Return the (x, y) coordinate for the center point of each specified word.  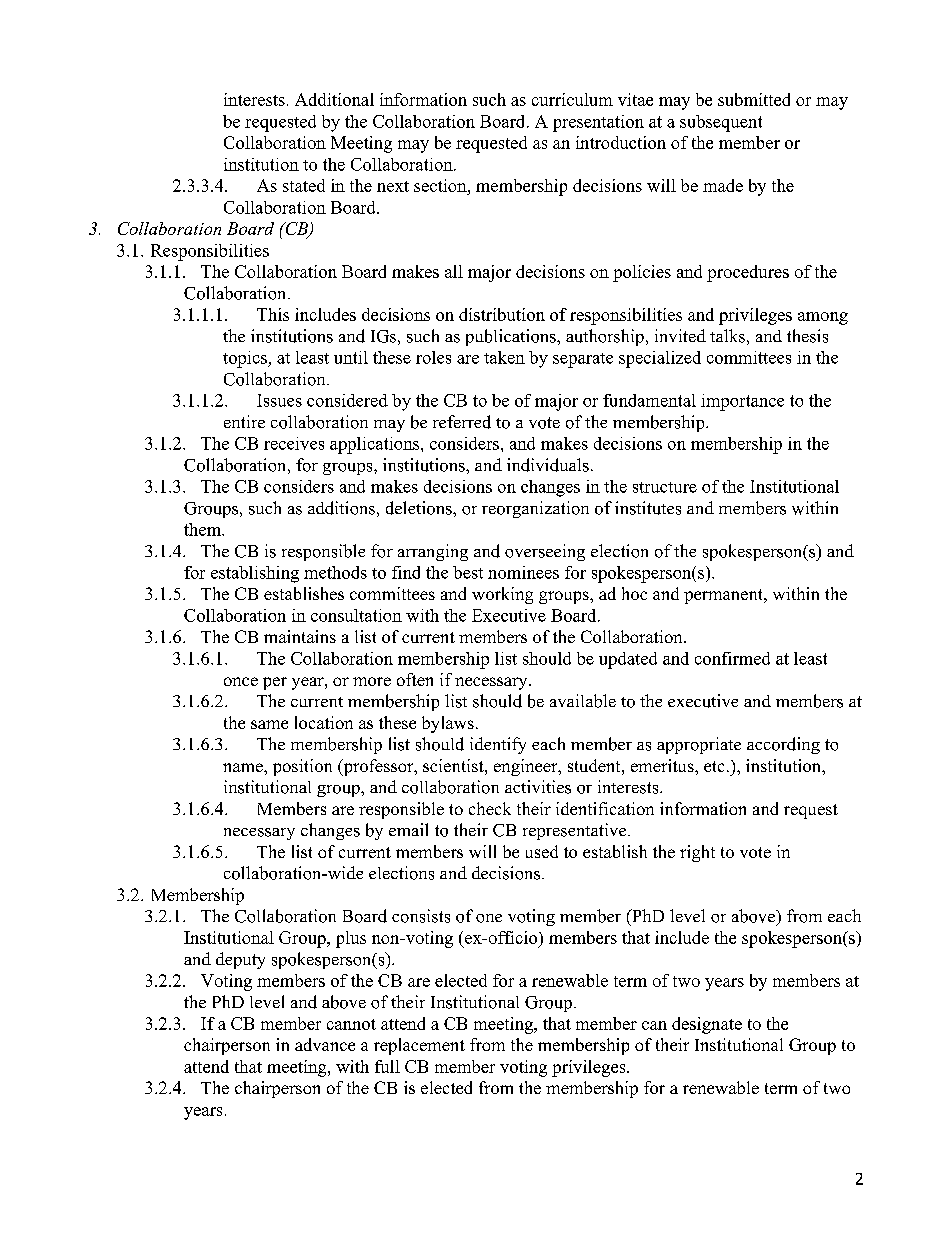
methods (335, 572)
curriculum (572, 99)
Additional (334, 99)
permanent (724, 596)
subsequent (721, 123)
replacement (419, 1046)
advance (325, 1044)
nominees (523, 572)
